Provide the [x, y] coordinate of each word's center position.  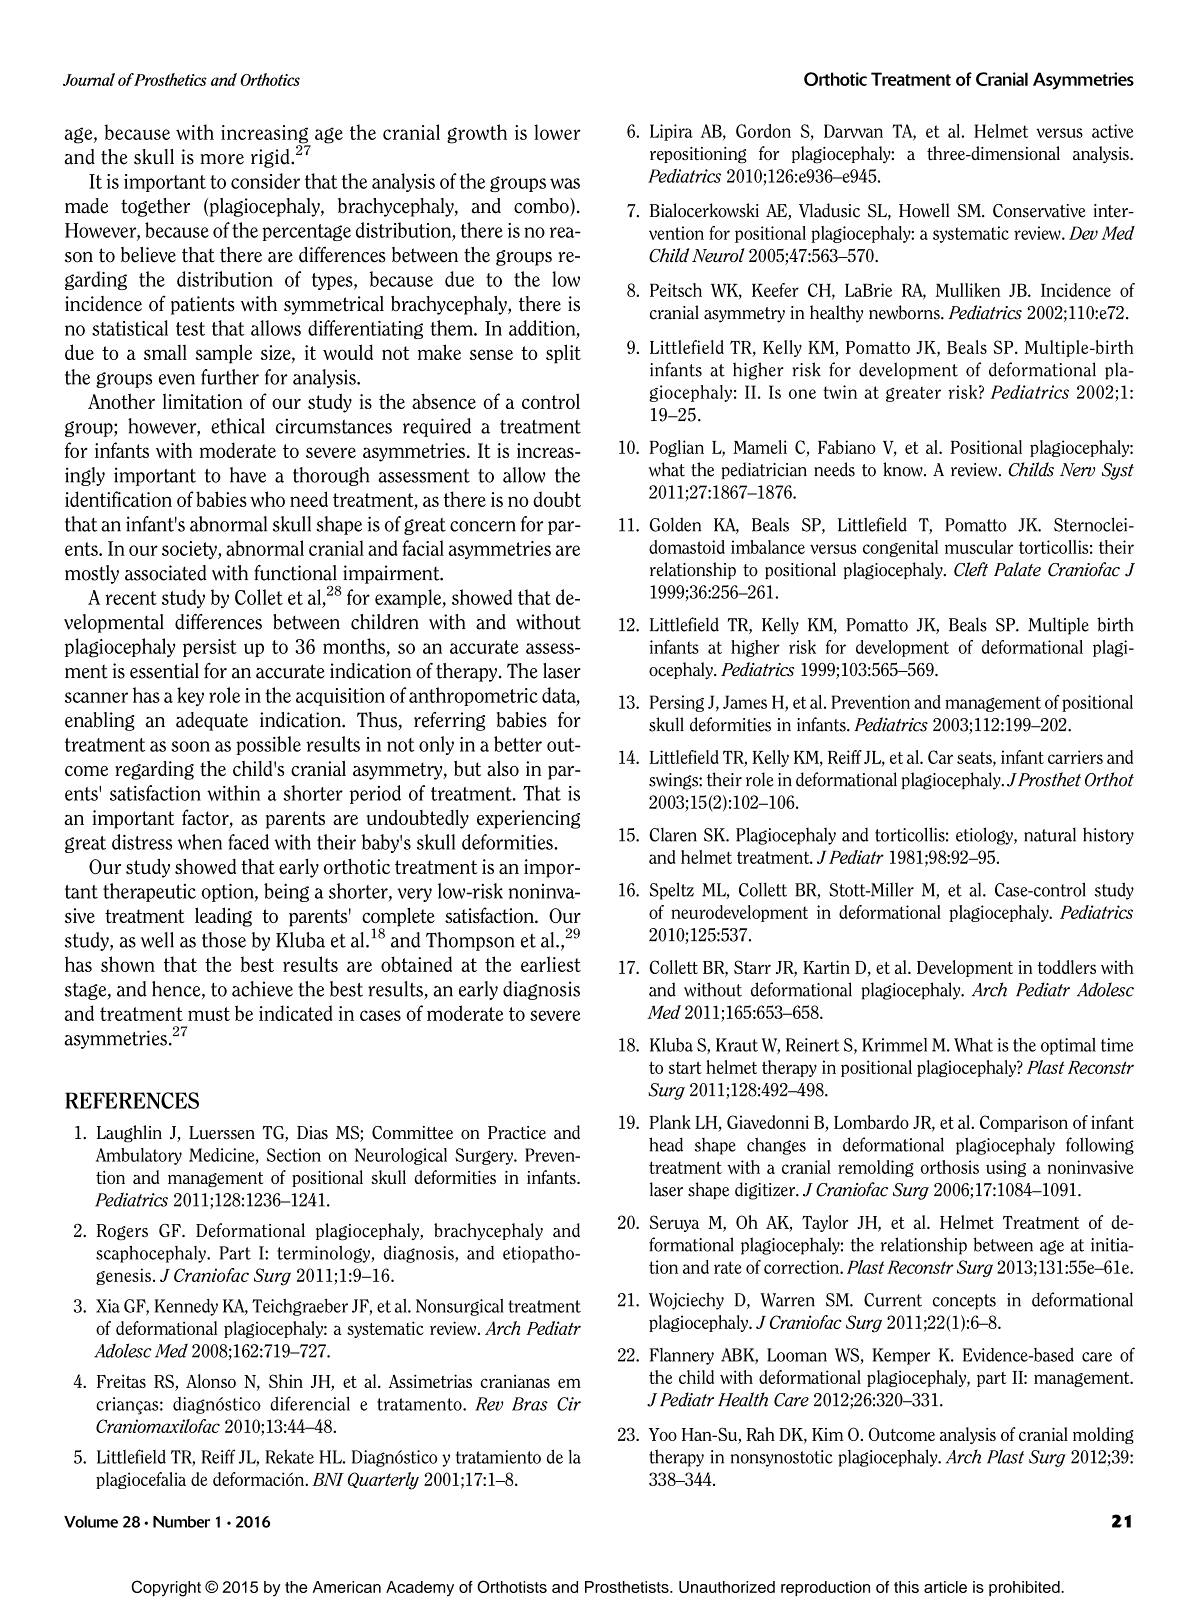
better [518, 744]
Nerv [1077, 470]
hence [177, 990]
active [1112, 131]
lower [557, 132]
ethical [238, 426]
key [190, 696]
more [222, 159]
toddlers [1067, 967]
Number [181, 1522]
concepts [964, 1302]
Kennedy [186, 1307]
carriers [1075, 757]
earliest [551, 964]
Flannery [682, 1356]
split [563, 354]
